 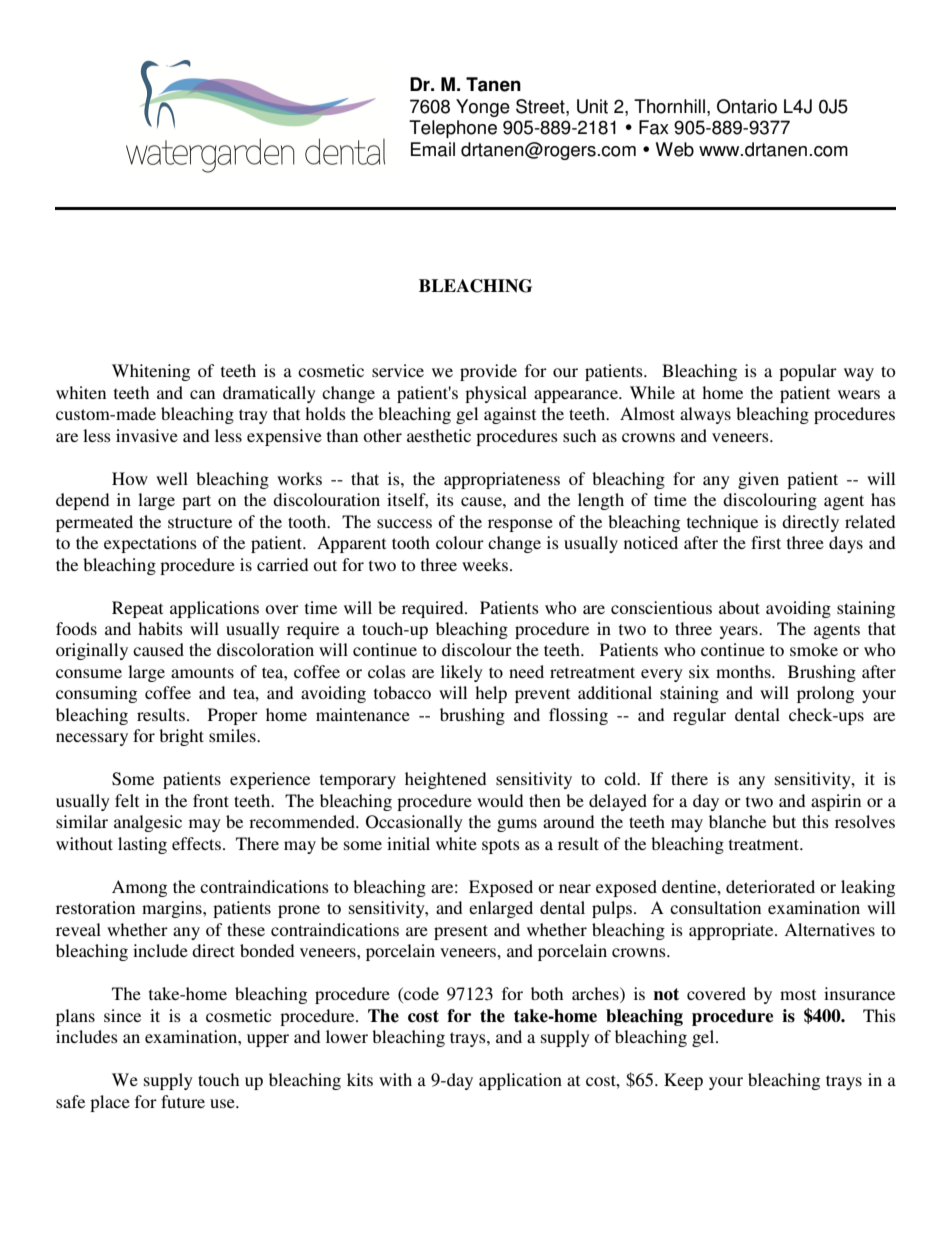 What do you see at coordinates (433, 149) in the screenshot?
I see `Email` at bounding box center [433, 149].
